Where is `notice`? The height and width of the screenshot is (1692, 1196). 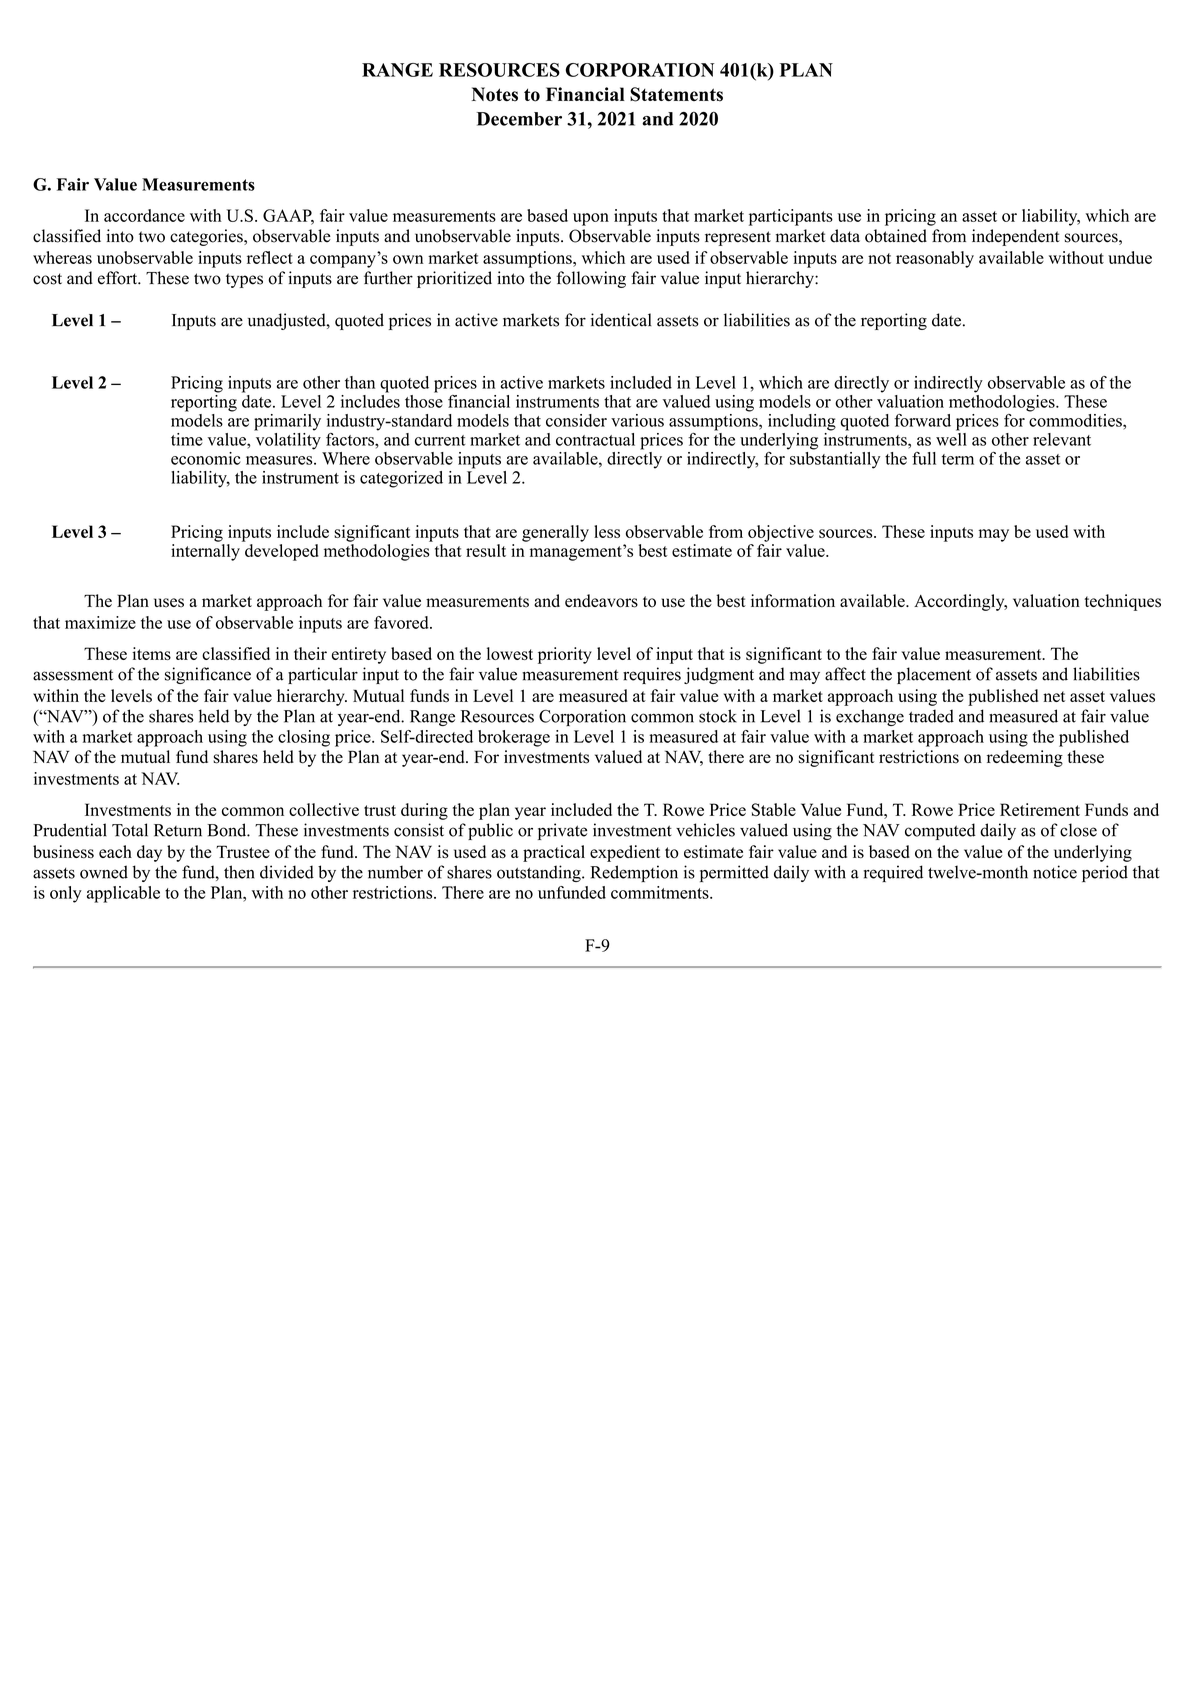
notice is located at coordinates (1055, 872).
